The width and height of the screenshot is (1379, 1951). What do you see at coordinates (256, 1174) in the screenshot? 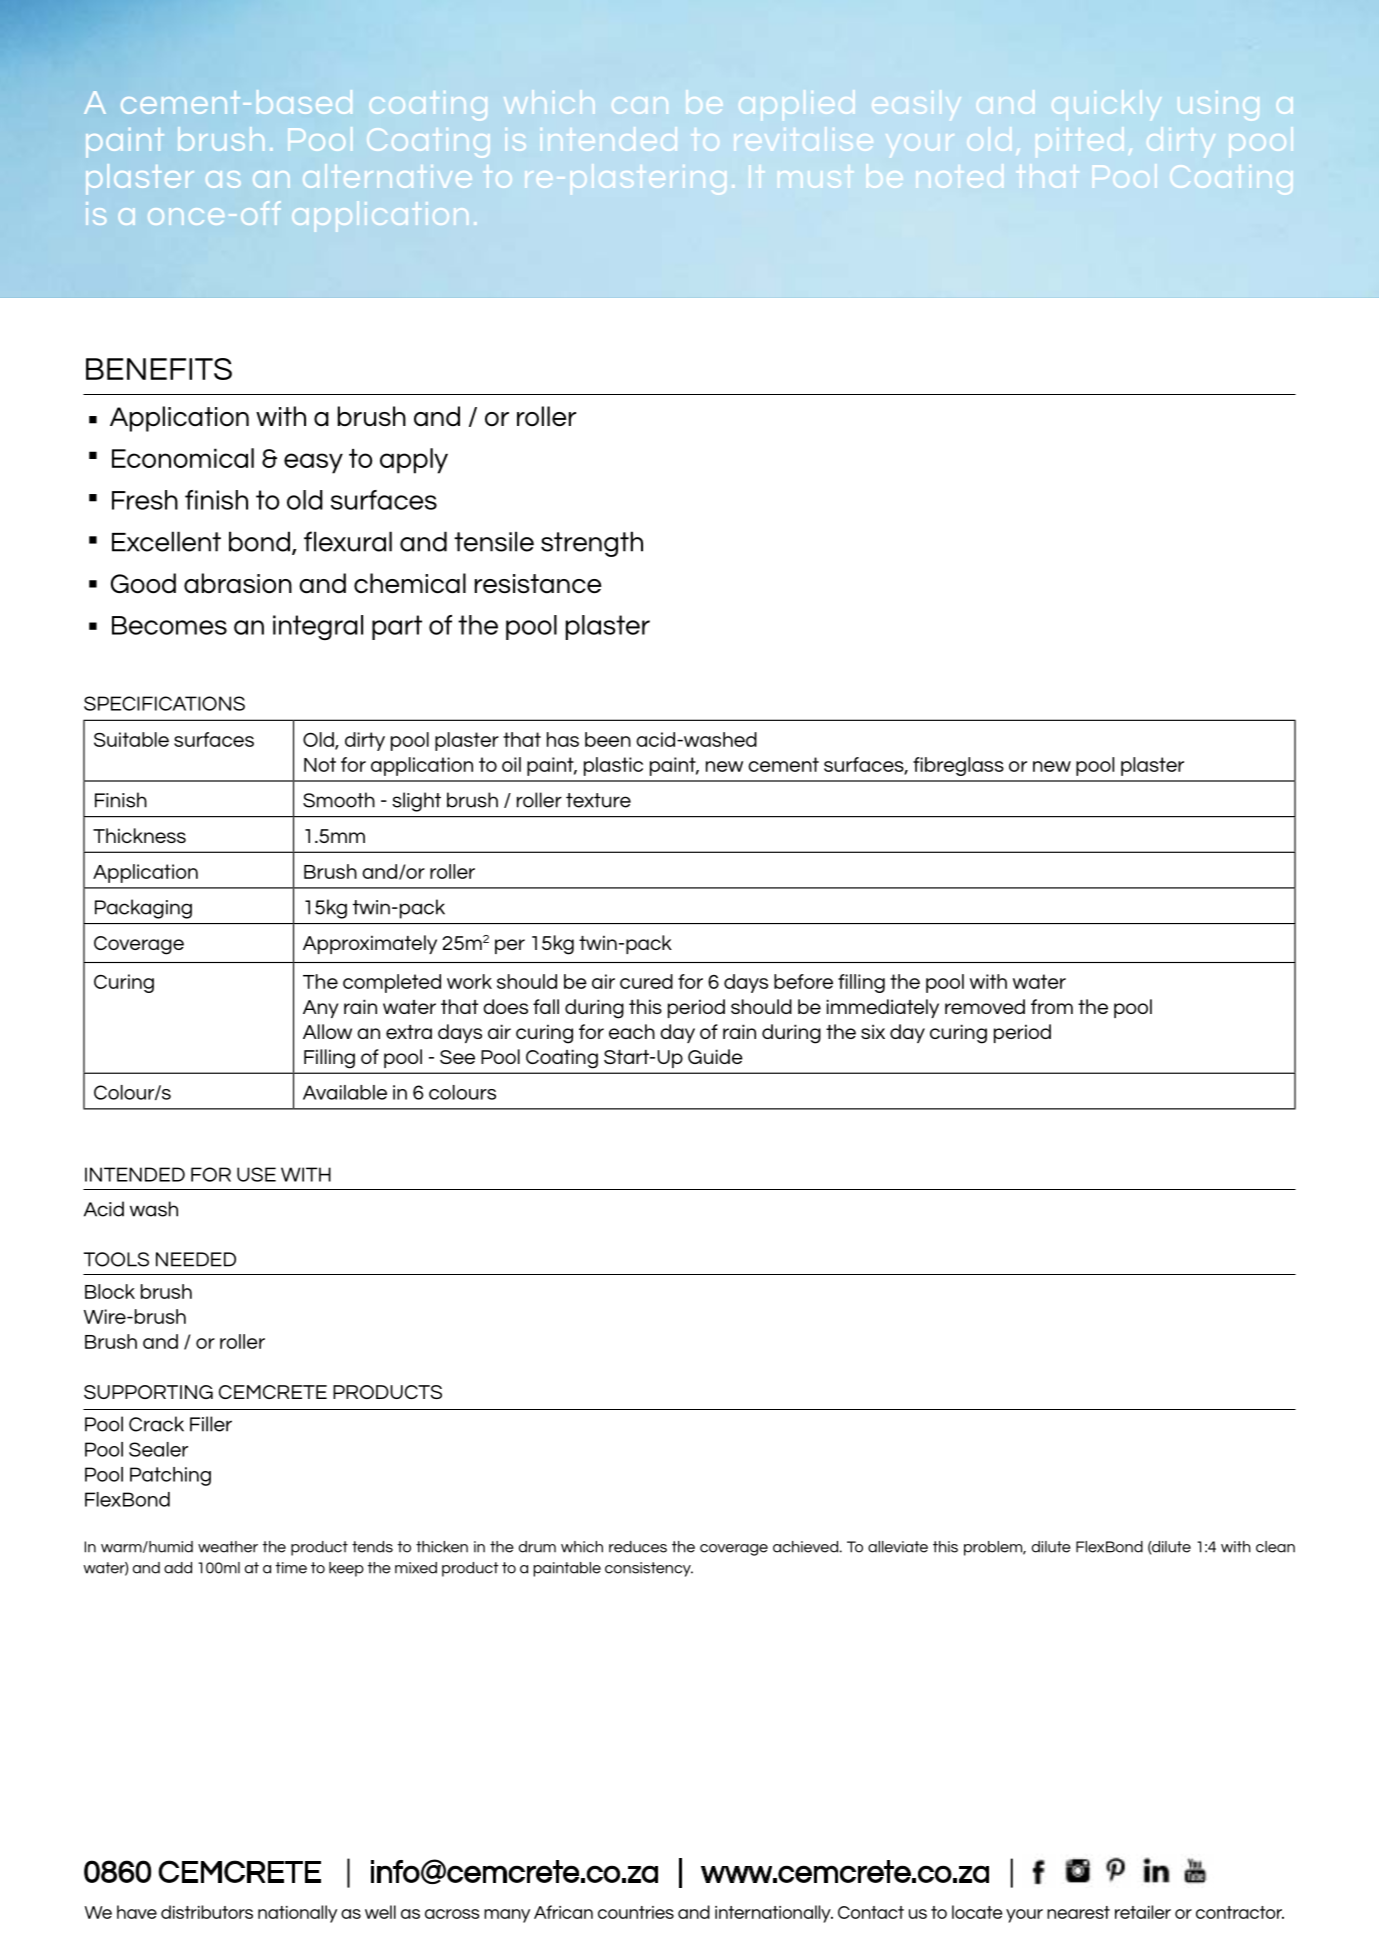
I see `use` at bounding box center [256, 1174].
